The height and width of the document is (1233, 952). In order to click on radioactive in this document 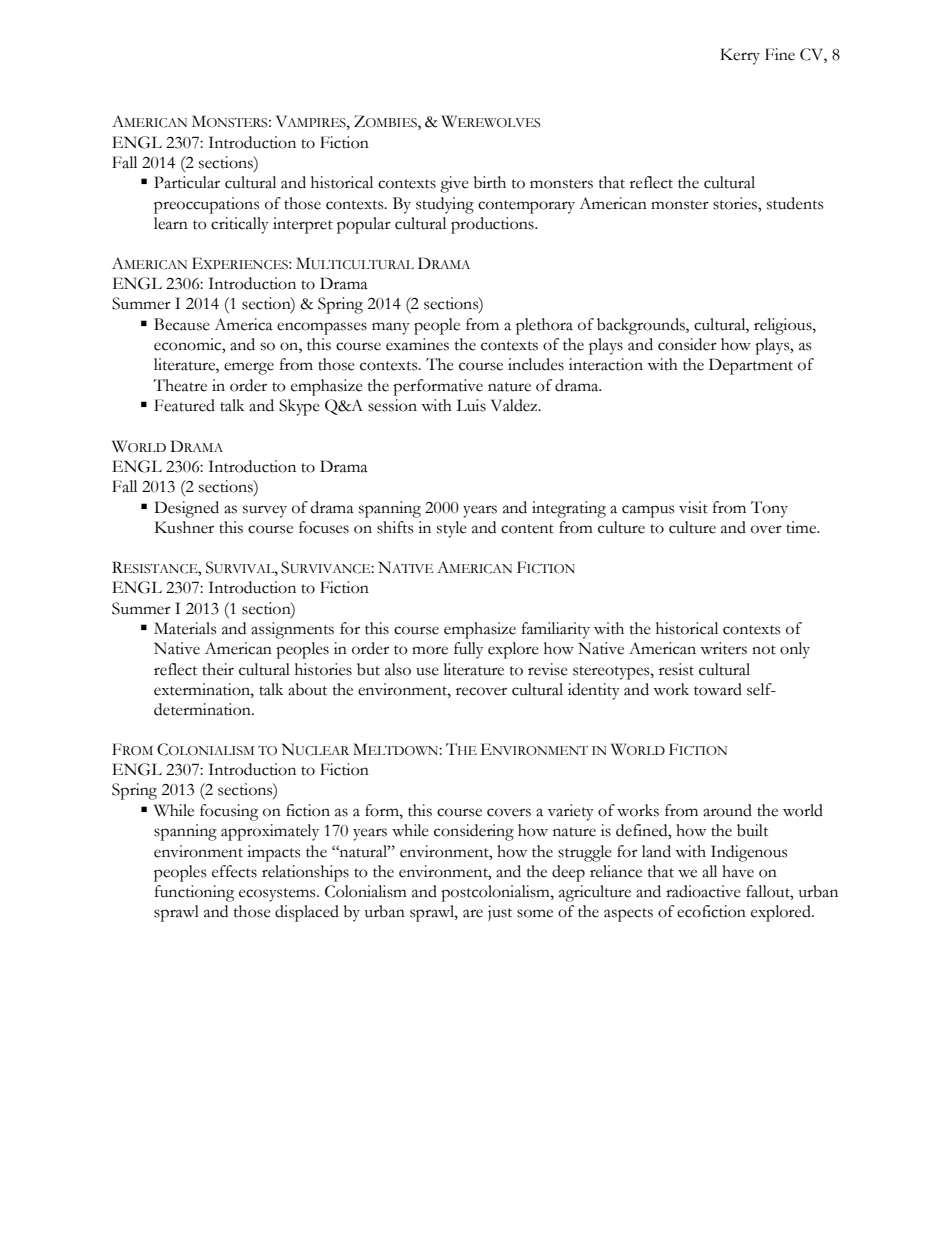, I will do `click(703, 891)`.
